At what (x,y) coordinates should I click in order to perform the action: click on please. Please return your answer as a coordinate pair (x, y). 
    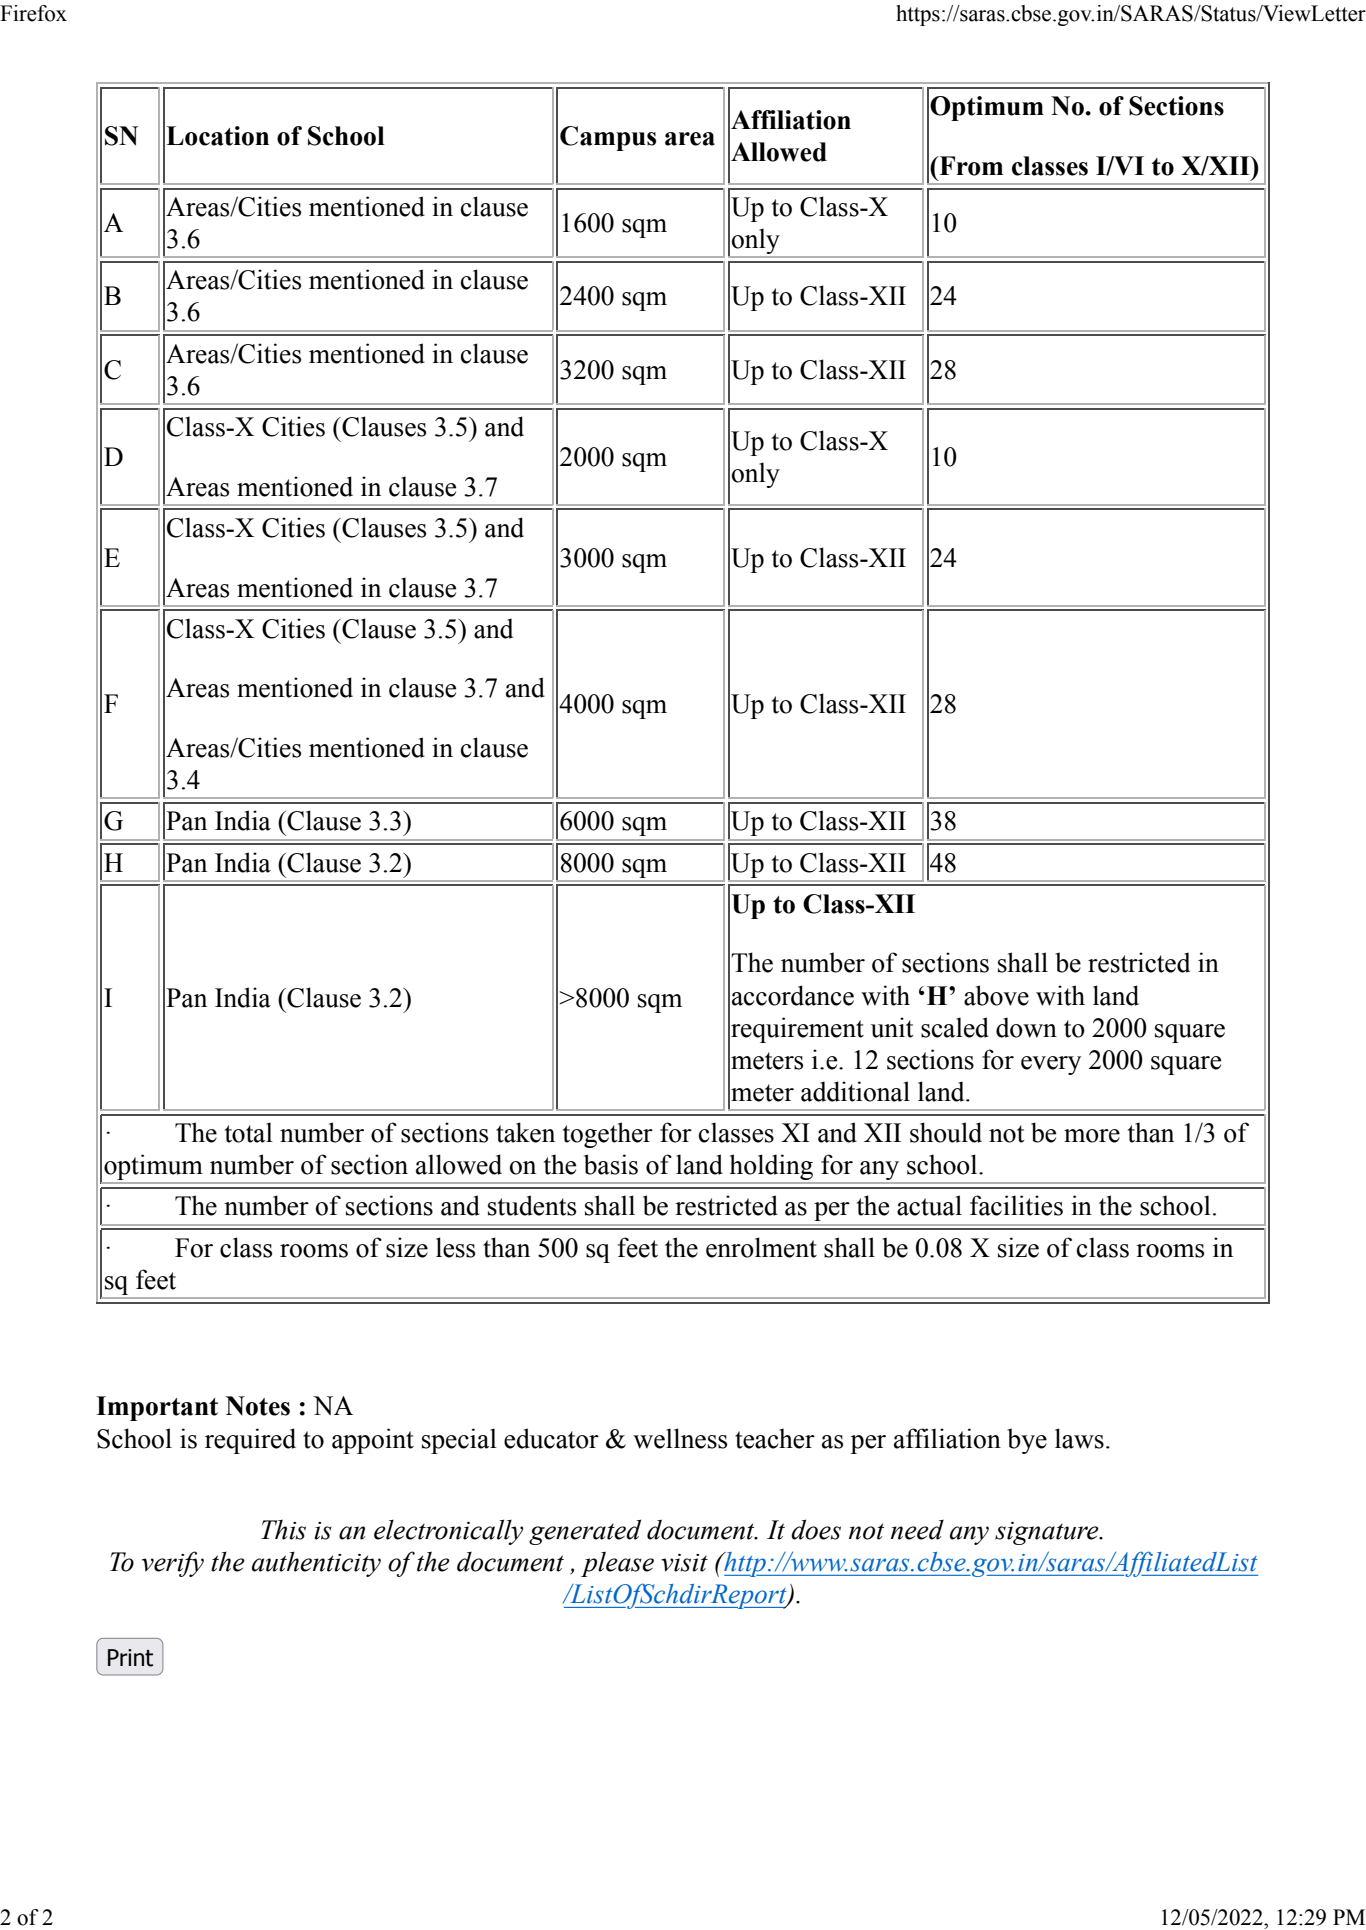
    Looking at the image, I should click on (617, 1564).
